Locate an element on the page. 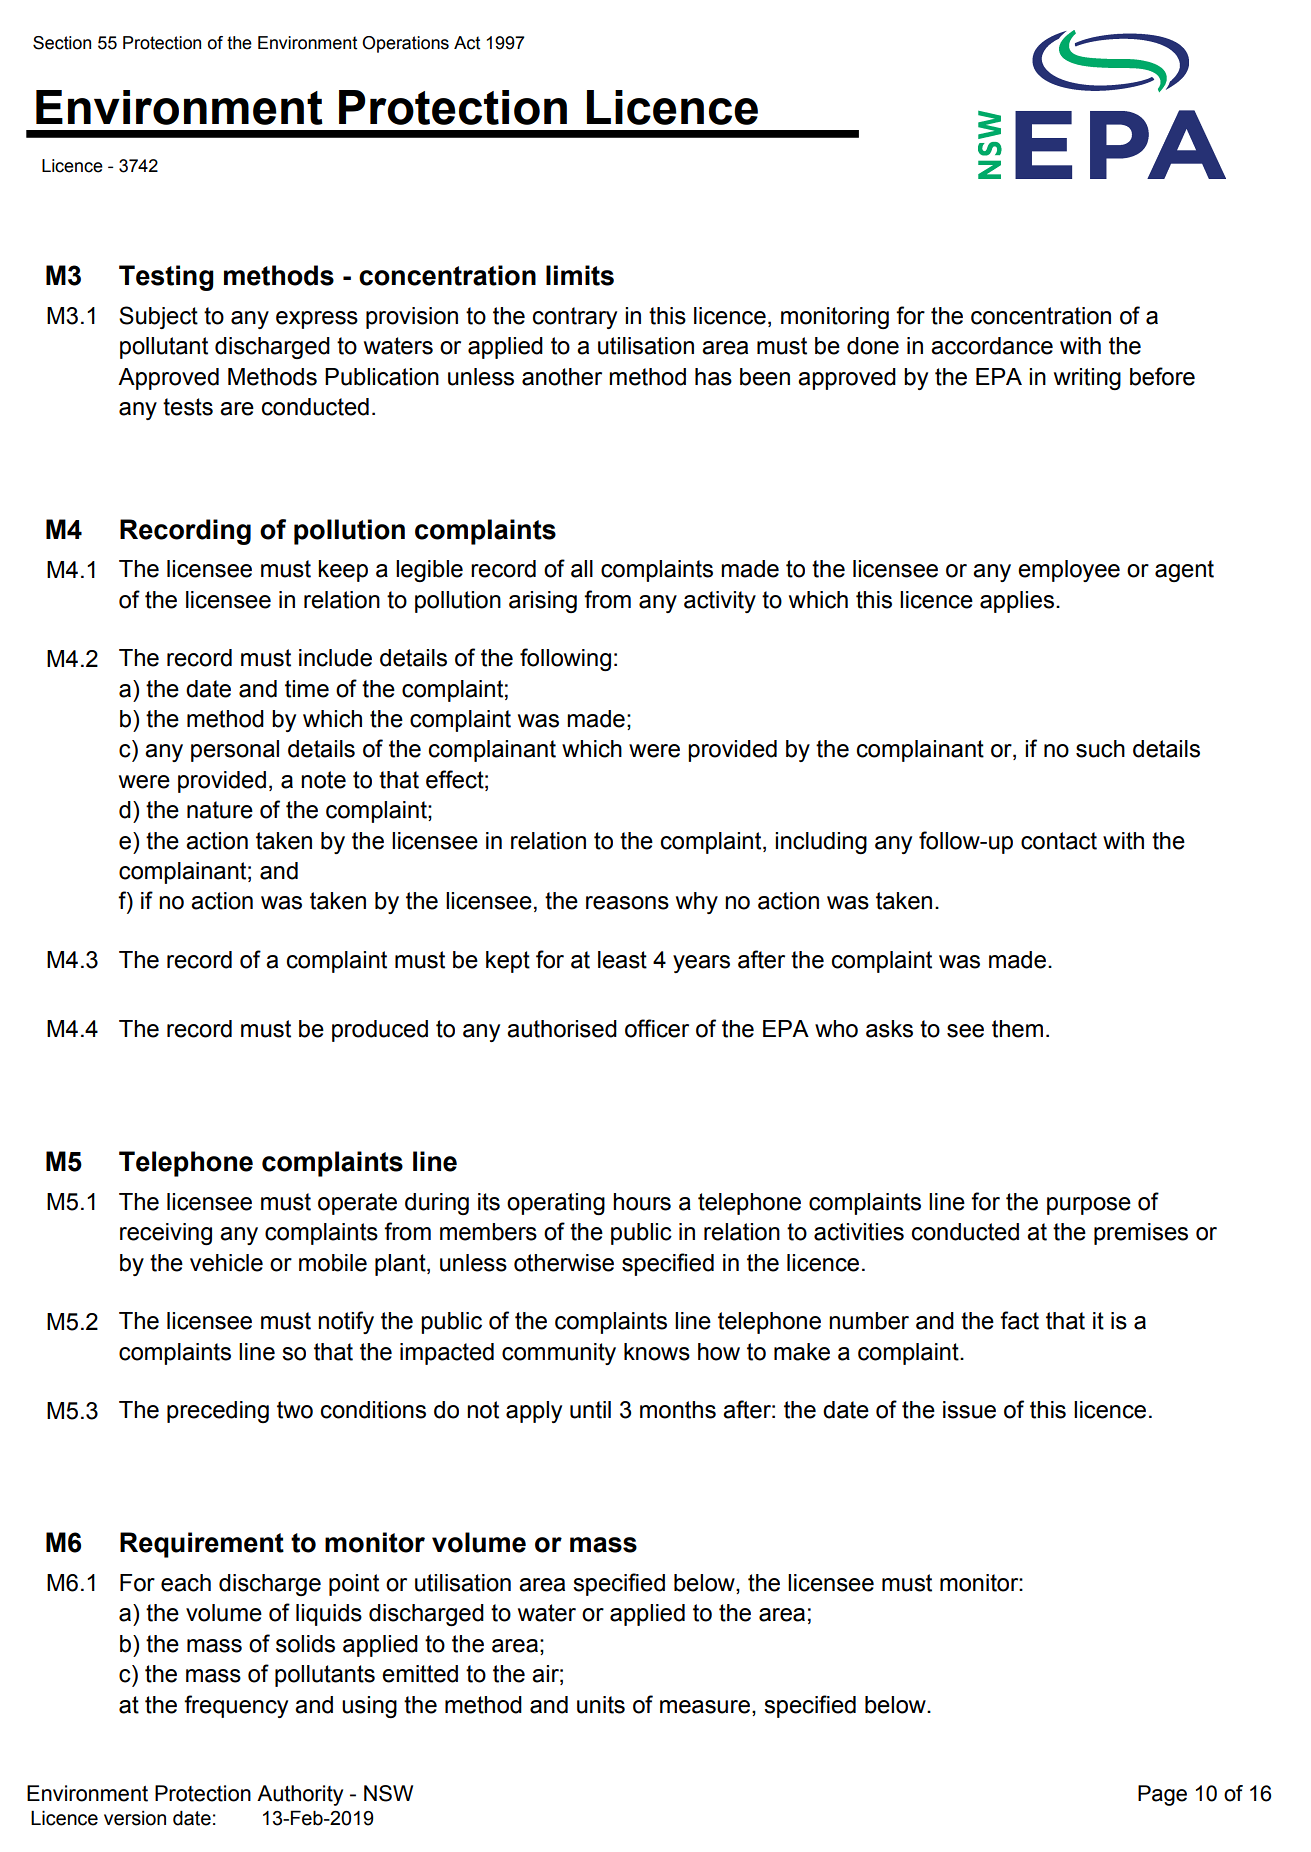  receiving is located at coordinates (166, 1234).
